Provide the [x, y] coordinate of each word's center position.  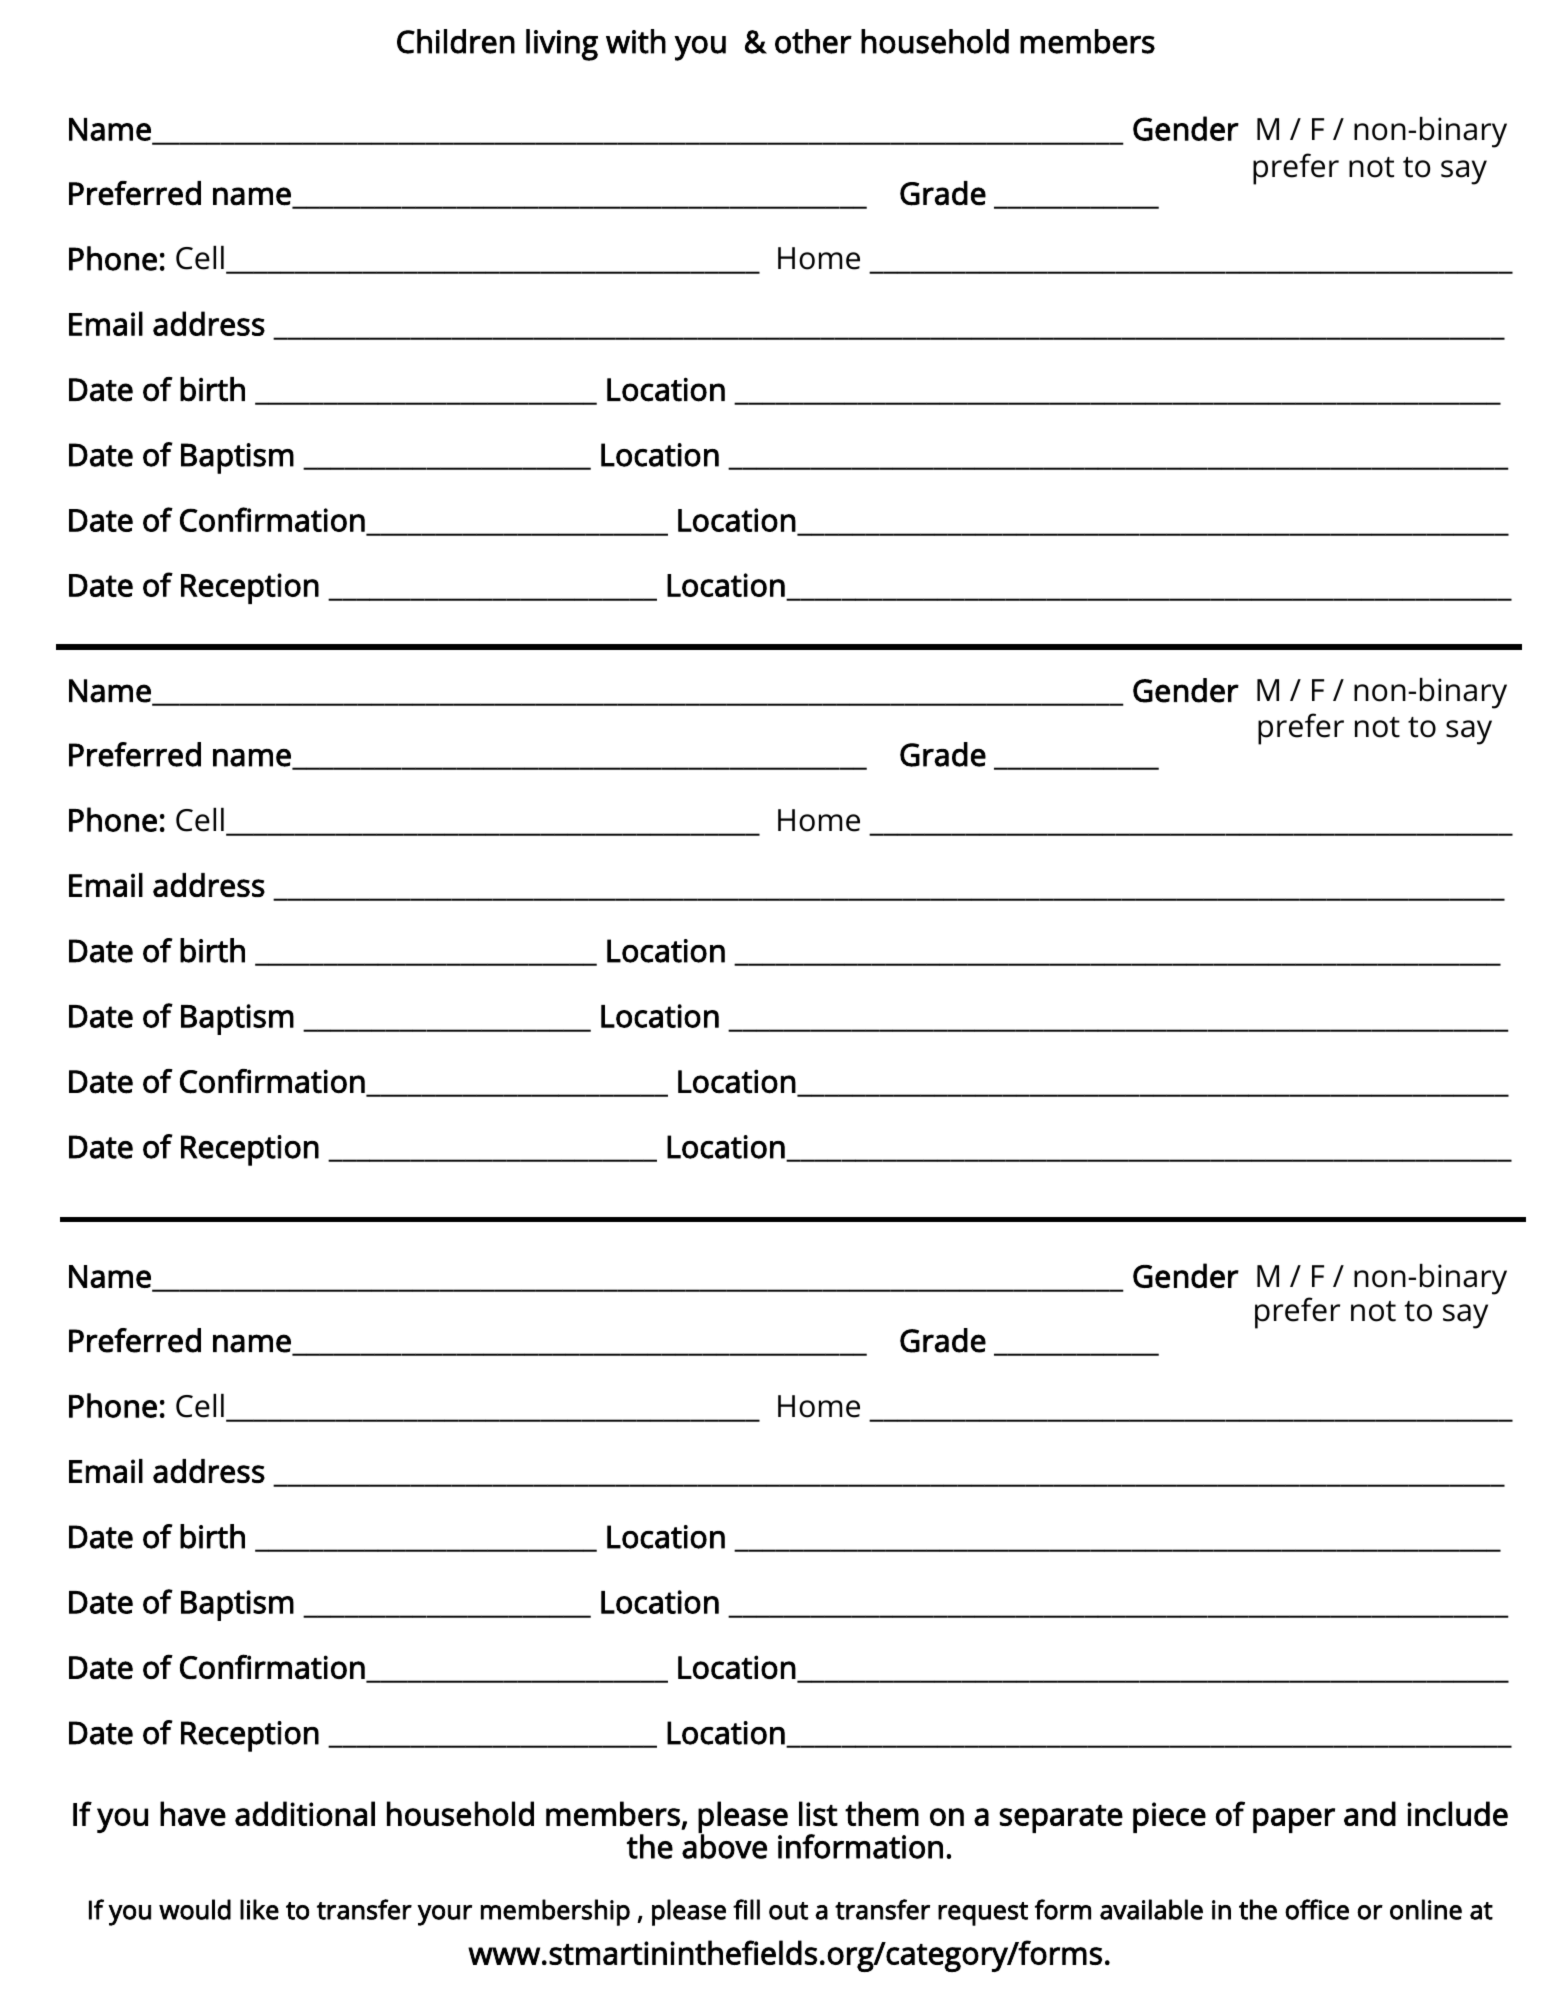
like [259, 1909]
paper [1294, 1820]
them [882, 1813]
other [813, 41]
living [562, 45]
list [818, 1813]
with [636, 41]
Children [456, 41]
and [1370, 1813]
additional [305, 1813]
